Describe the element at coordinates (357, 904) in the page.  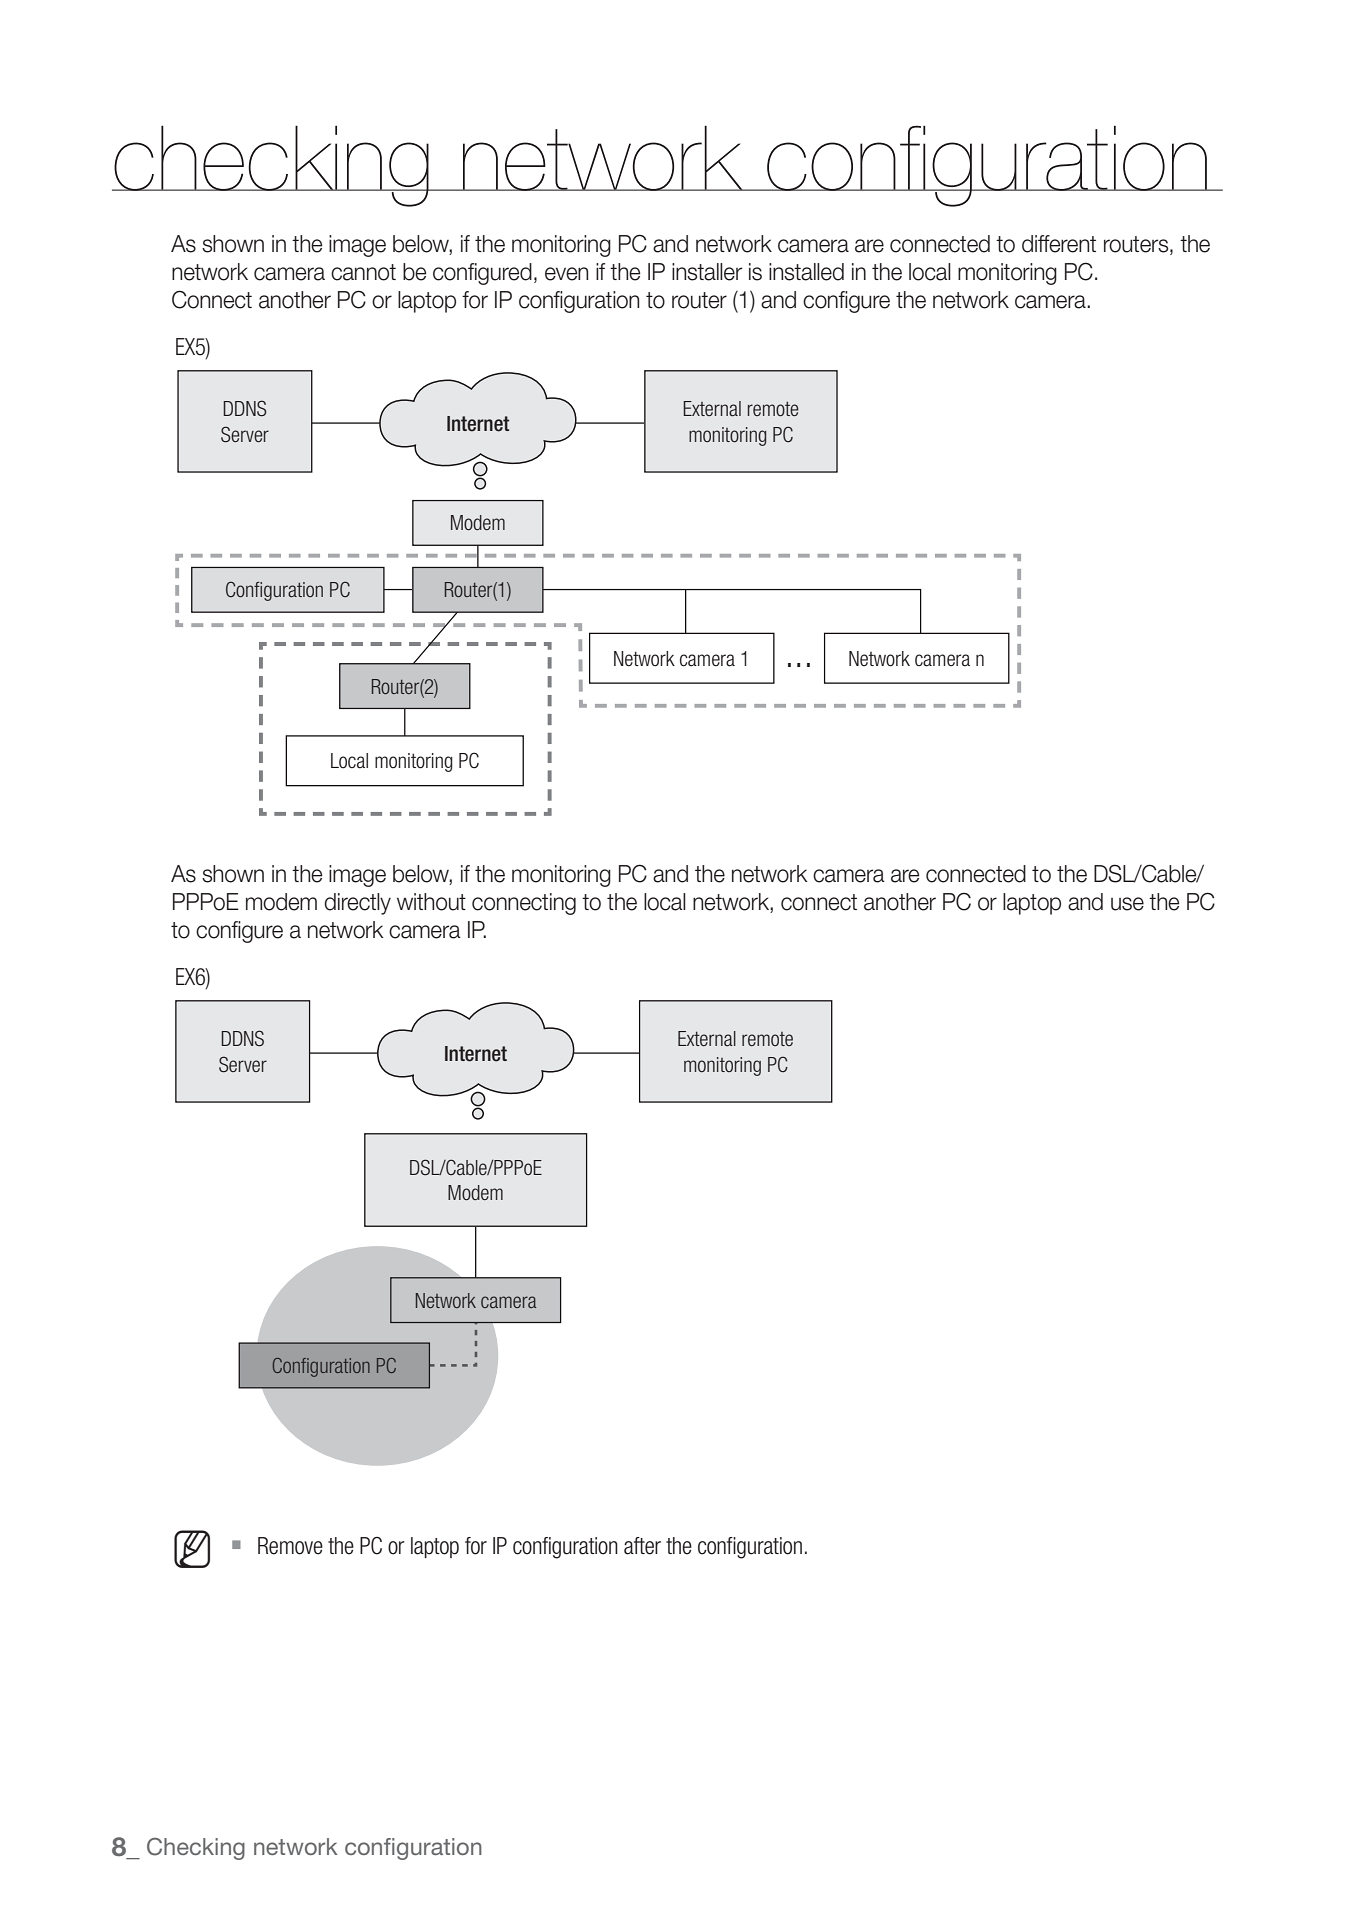
I see `directly` at that location.
